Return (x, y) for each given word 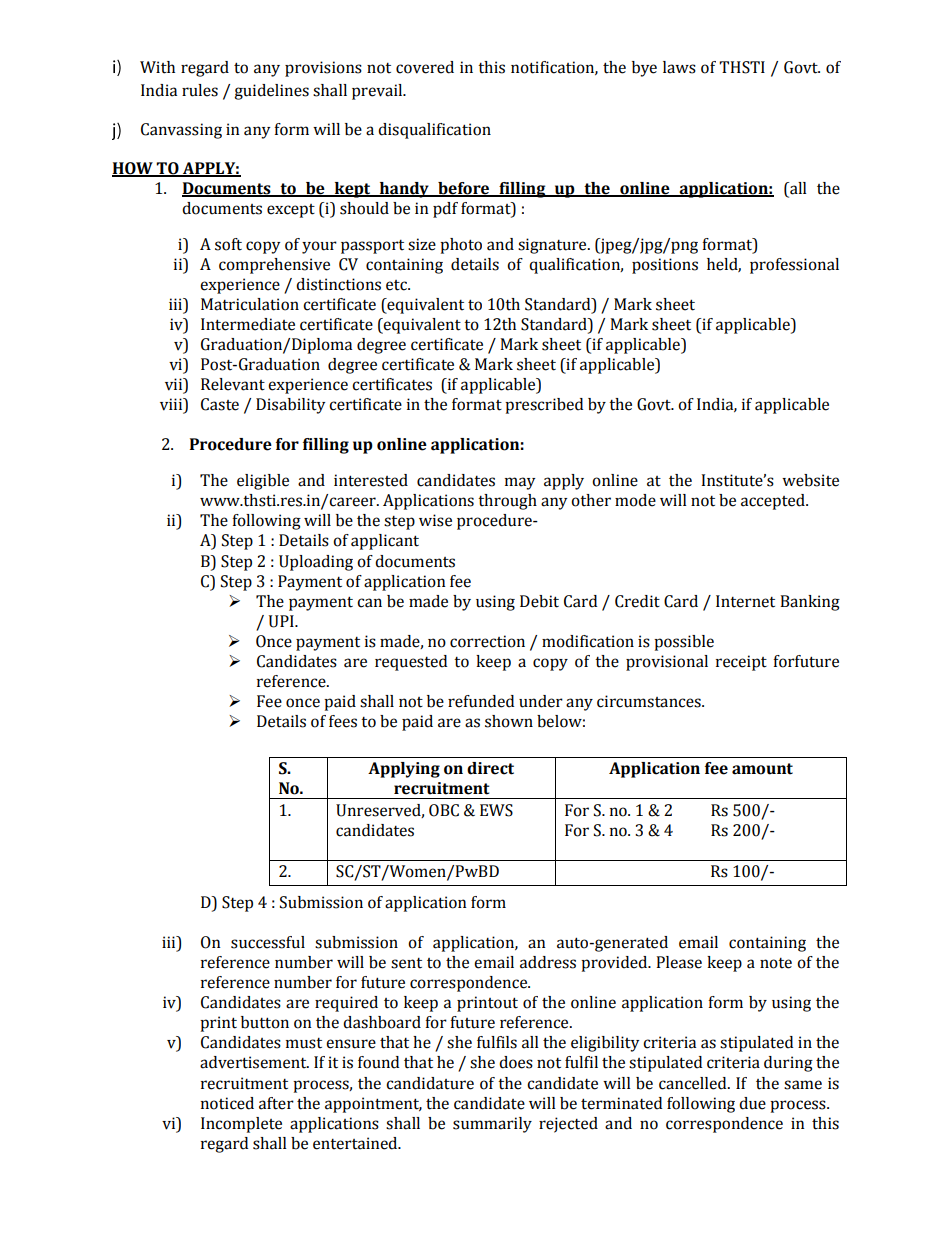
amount (762, 769)
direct (490, 768)
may (520, 483)
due (752, 1103)
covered (425, 67)
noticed (227, 1103)
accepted (774, 502)
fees (343, 721)
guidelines (271, 92)
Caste (220, 404)
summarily (492, 1125)
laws (679, 67)
